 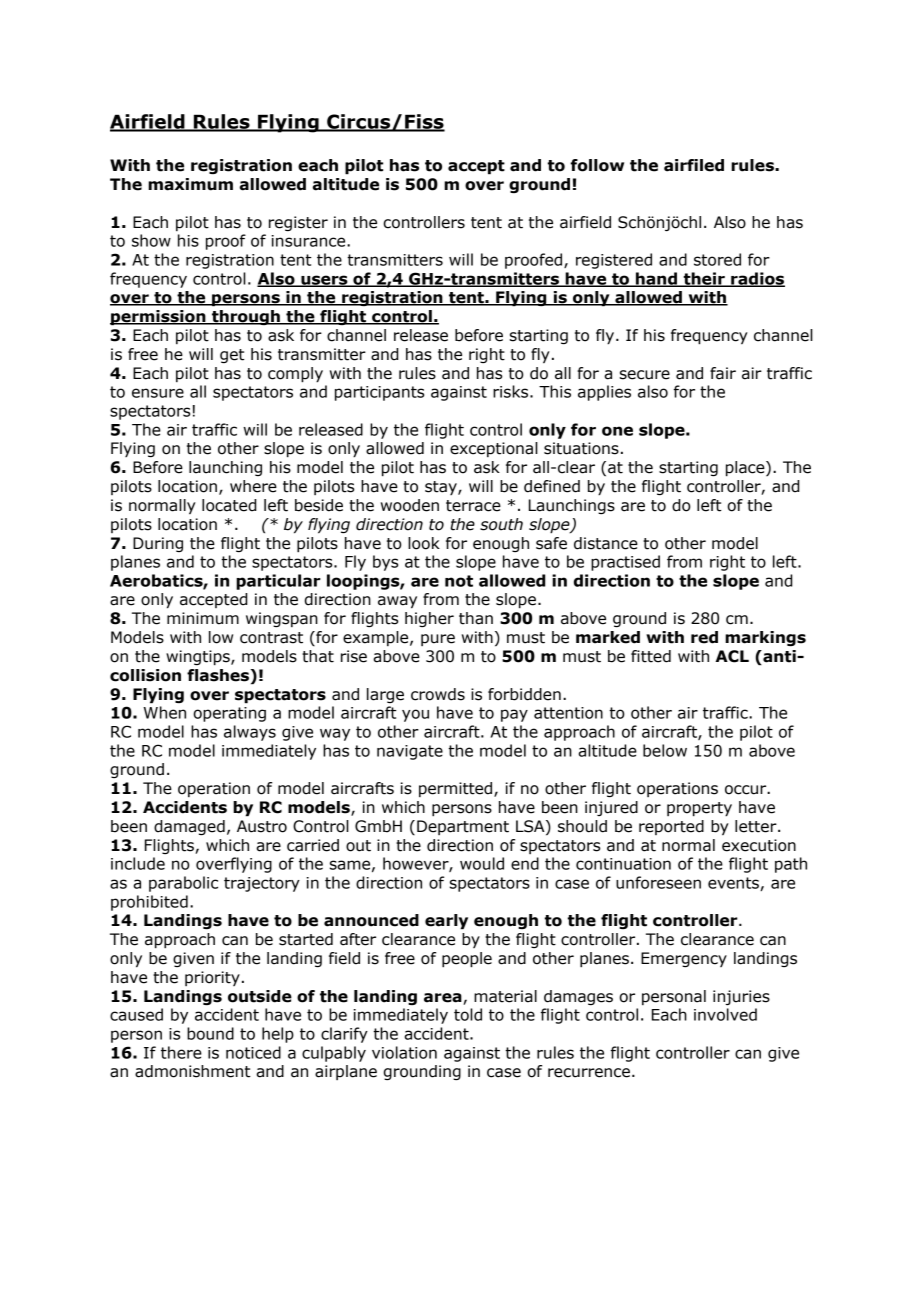 I want to click on stay, so click(x=442, y=488).
